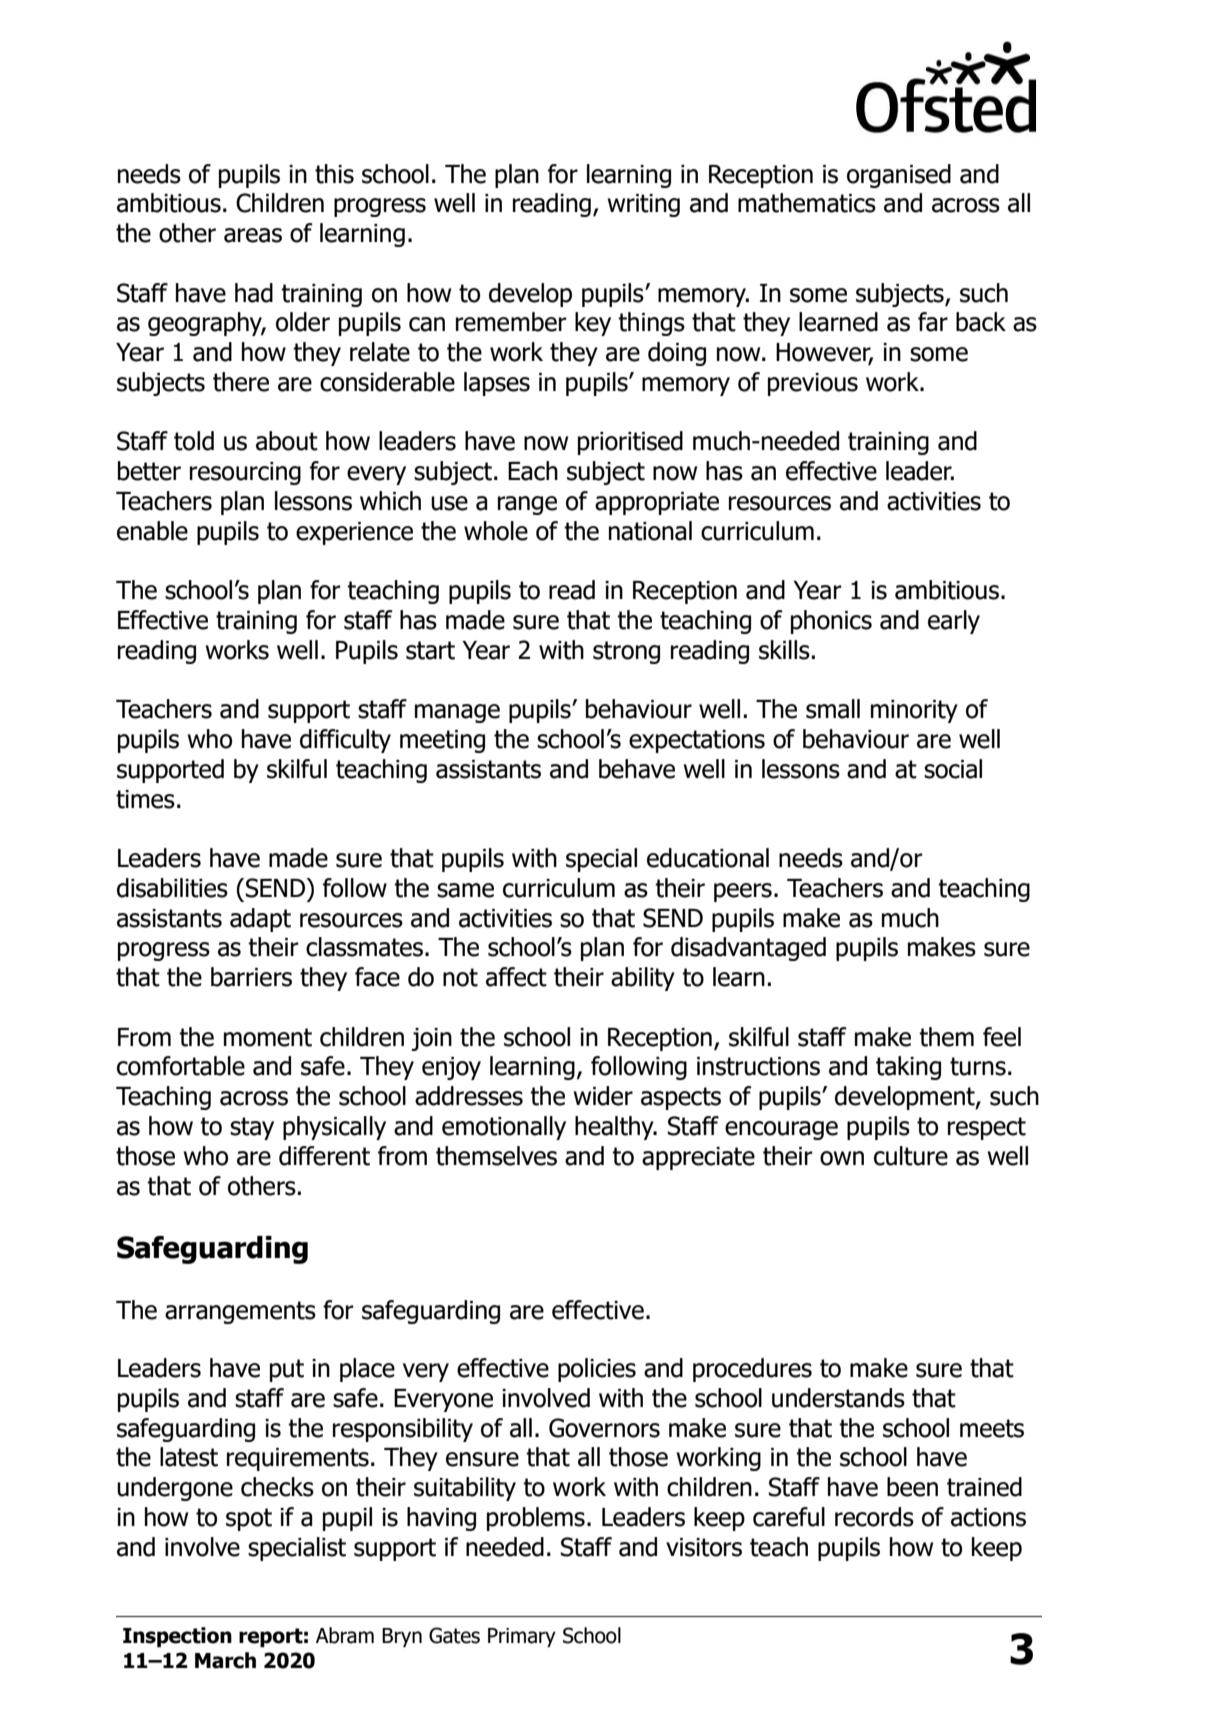  I want to click on affect, so click(516, 977).
